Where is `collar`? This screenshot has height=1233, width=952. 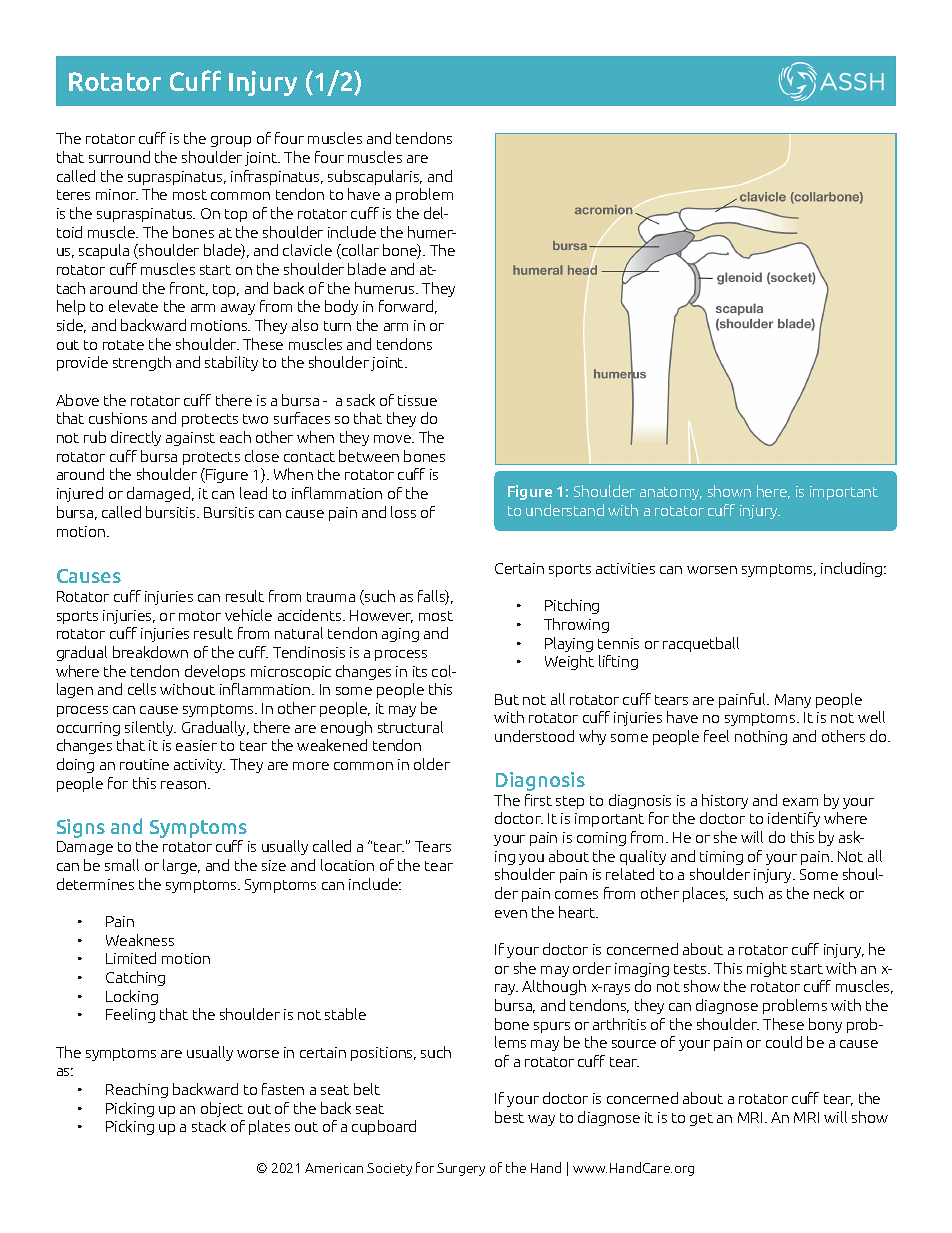 collar is located at coordinates (359, 251).
